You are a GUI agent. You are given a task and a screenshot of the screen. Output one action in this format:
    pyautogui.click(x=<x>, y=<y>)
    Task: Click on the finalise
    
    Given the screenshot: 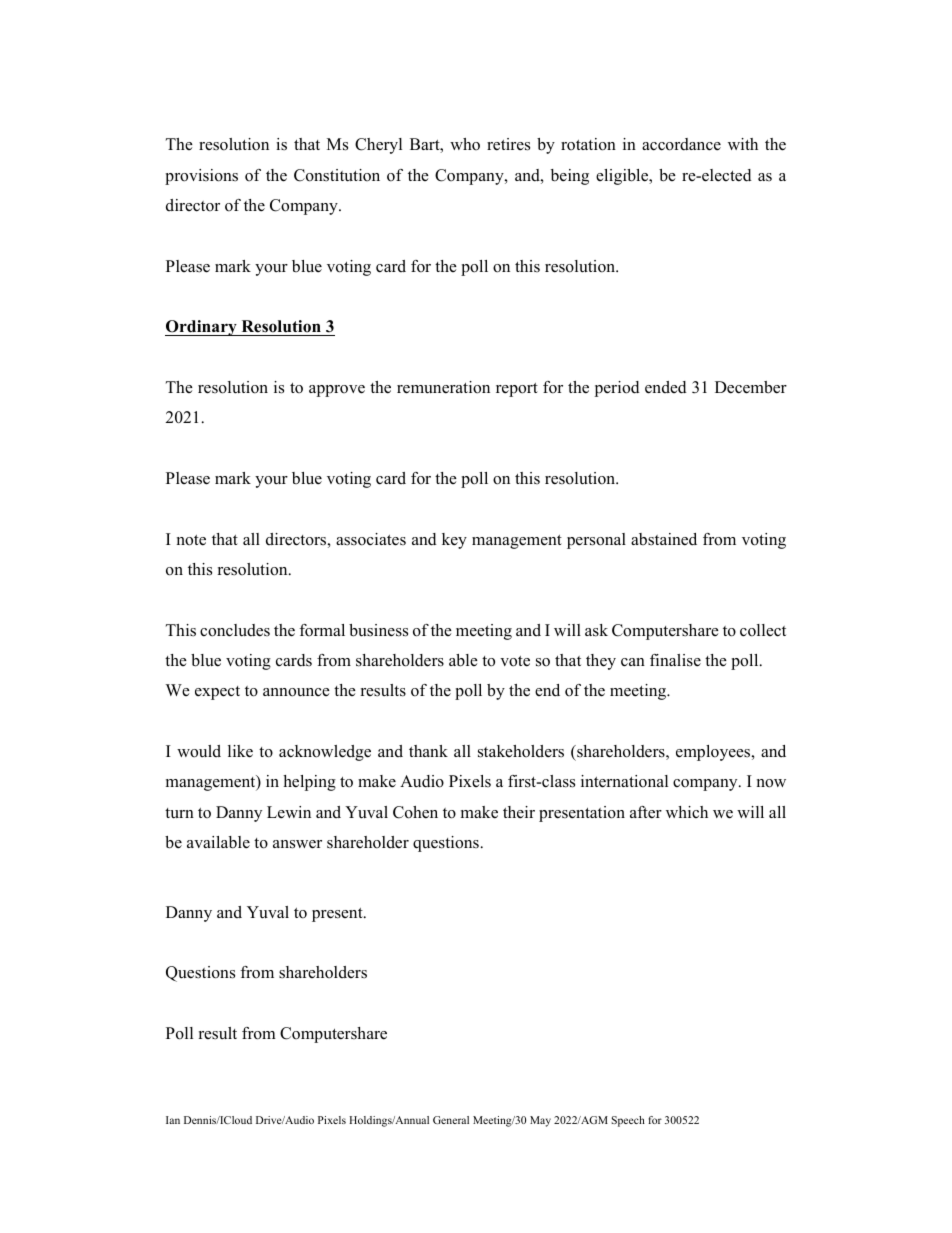 What is the action you would take?
    pyautogui.click(x=675, y=660)
